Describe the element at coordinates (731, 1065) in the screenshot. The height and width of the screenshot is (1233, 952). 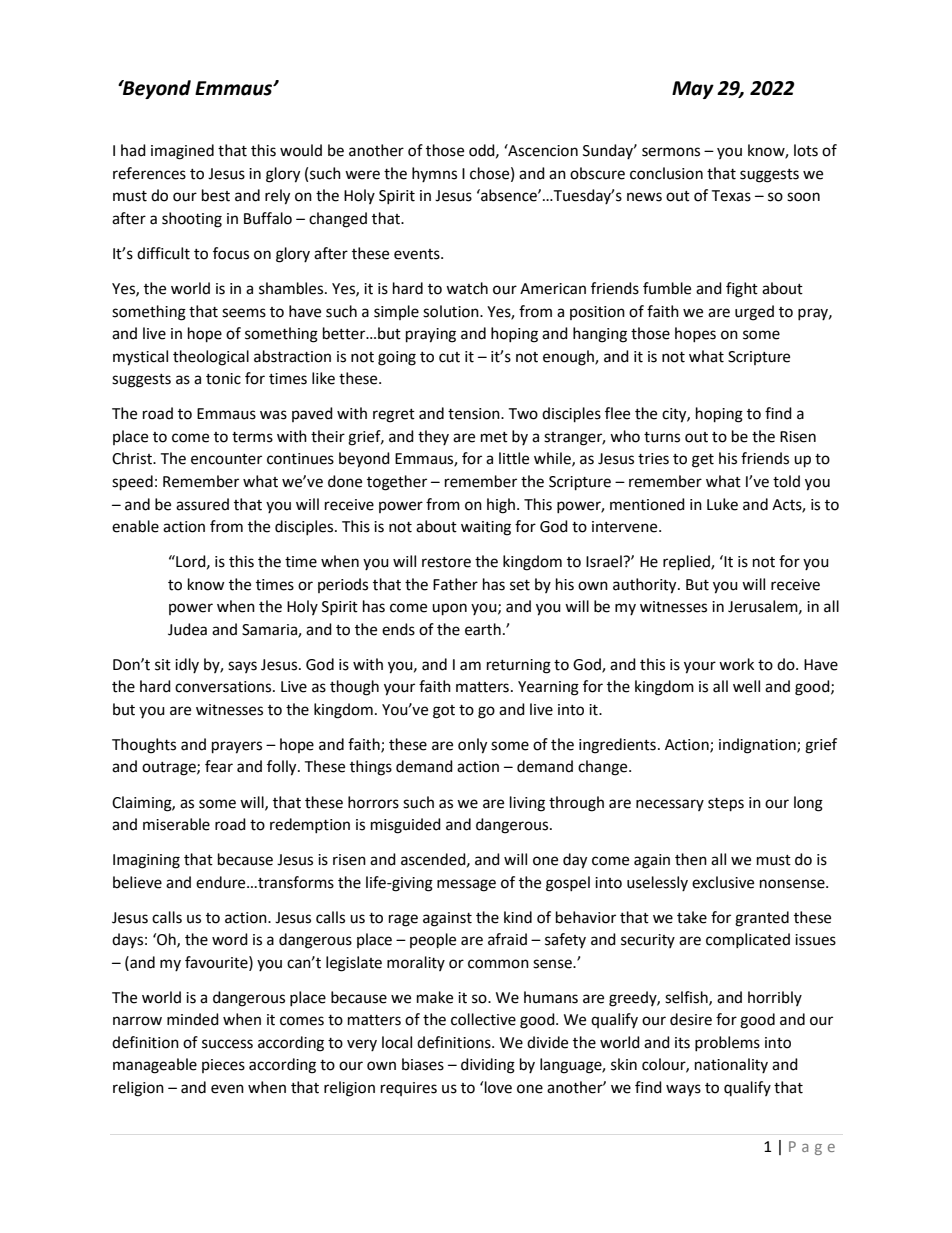
I see `nationality` at that location.
